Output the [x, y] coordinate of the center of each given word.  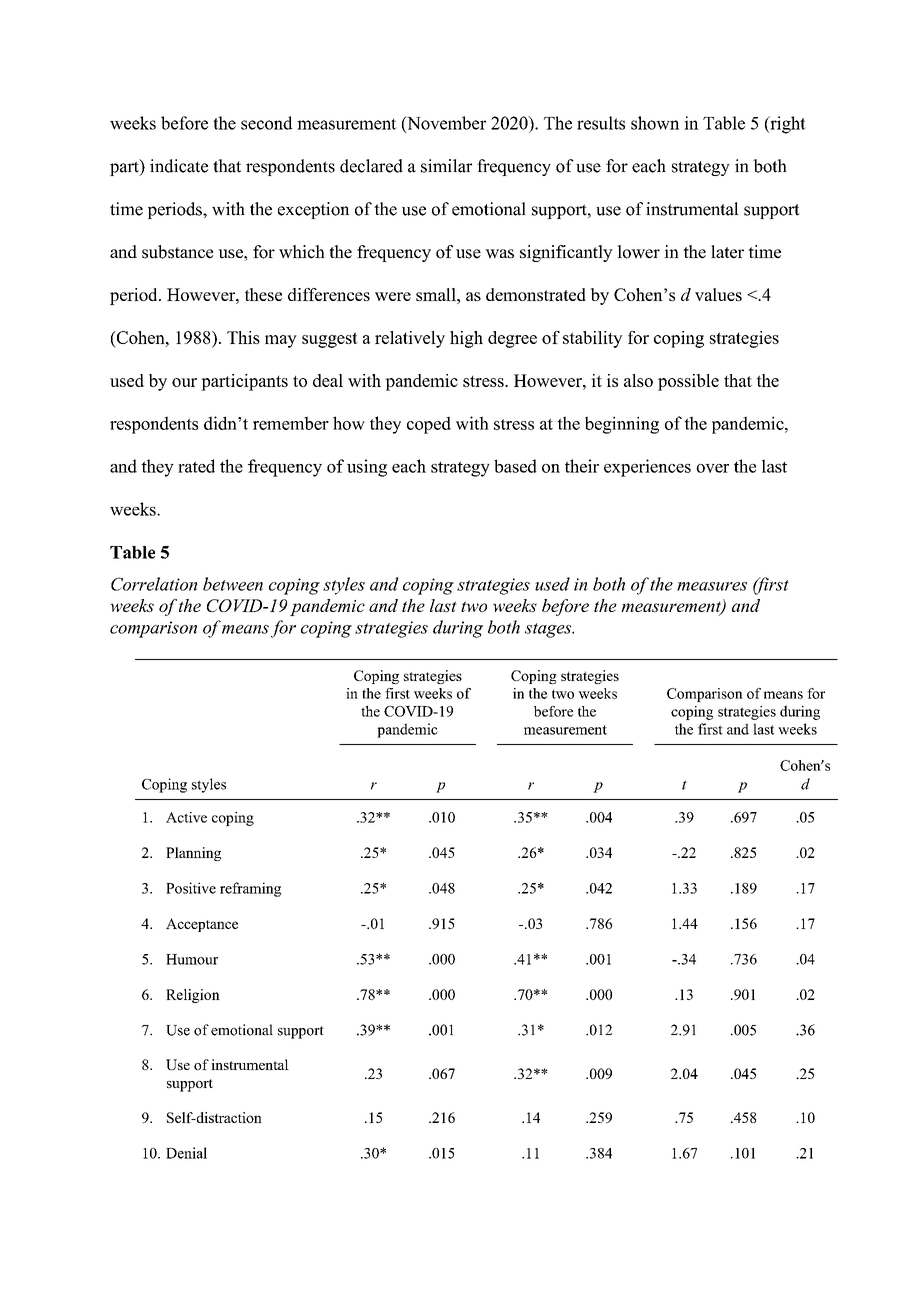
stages [549, 630]
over [712, 468]
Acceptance [202, 925]
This [243, 337]
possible [688, 382]
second [266, 123]
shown [655, 123]
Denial [186, 1153]
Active [186, 817]
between [233, 584]
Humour [192, 959]
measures [712, 586]
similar [446, 166]
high [466, 339]
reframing [250, 889]
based [515, 466]
